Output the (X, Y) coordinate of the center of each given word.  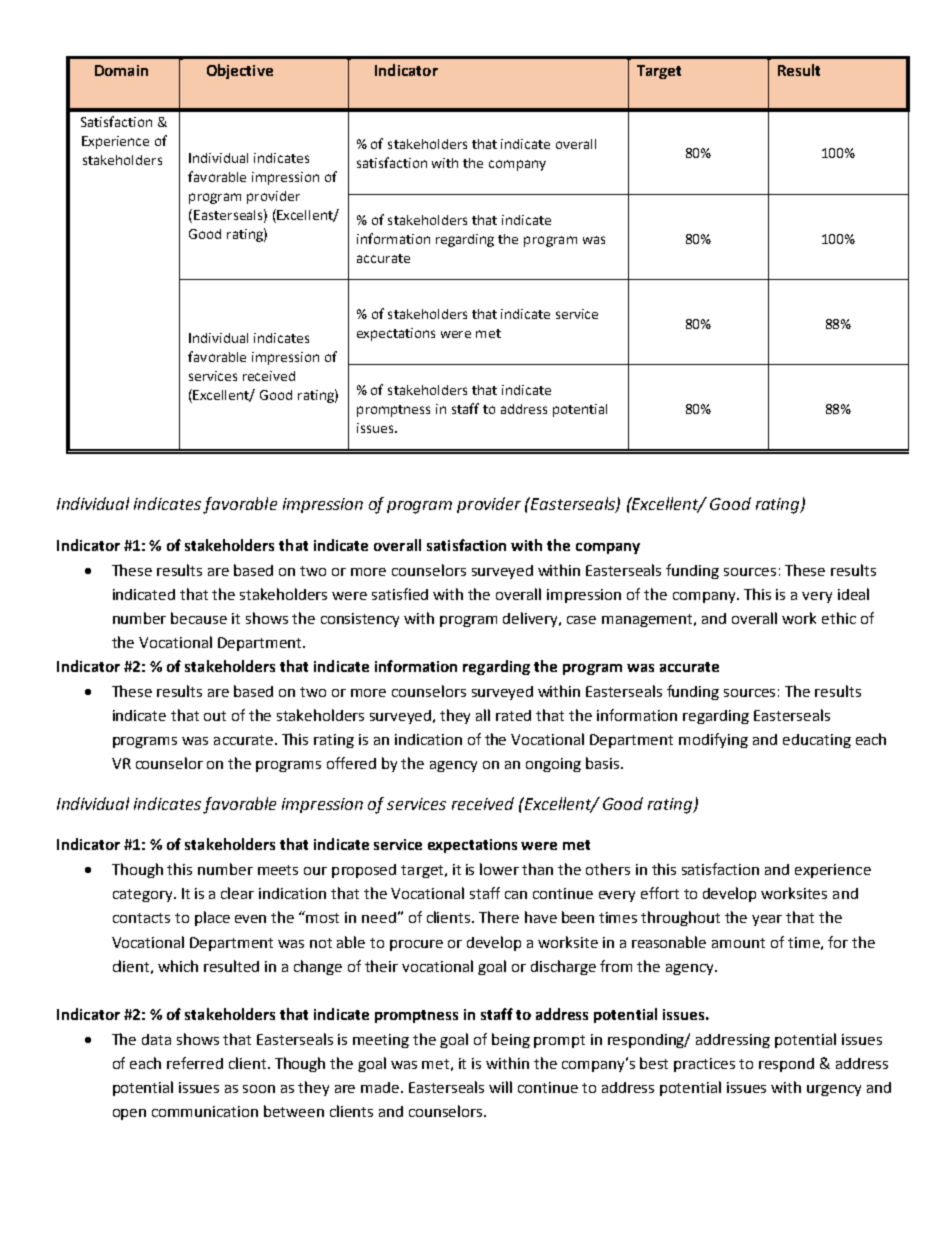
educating (817, 741)
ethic (839, 618)
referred (195, 1063)
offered (351, 763)
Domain (121, 70)
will (500, 1087)
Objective (240, 71)
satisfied (400, 594)
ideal (853, 594)
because (199, 618)
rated (513, 715)
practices (704, 1065)
